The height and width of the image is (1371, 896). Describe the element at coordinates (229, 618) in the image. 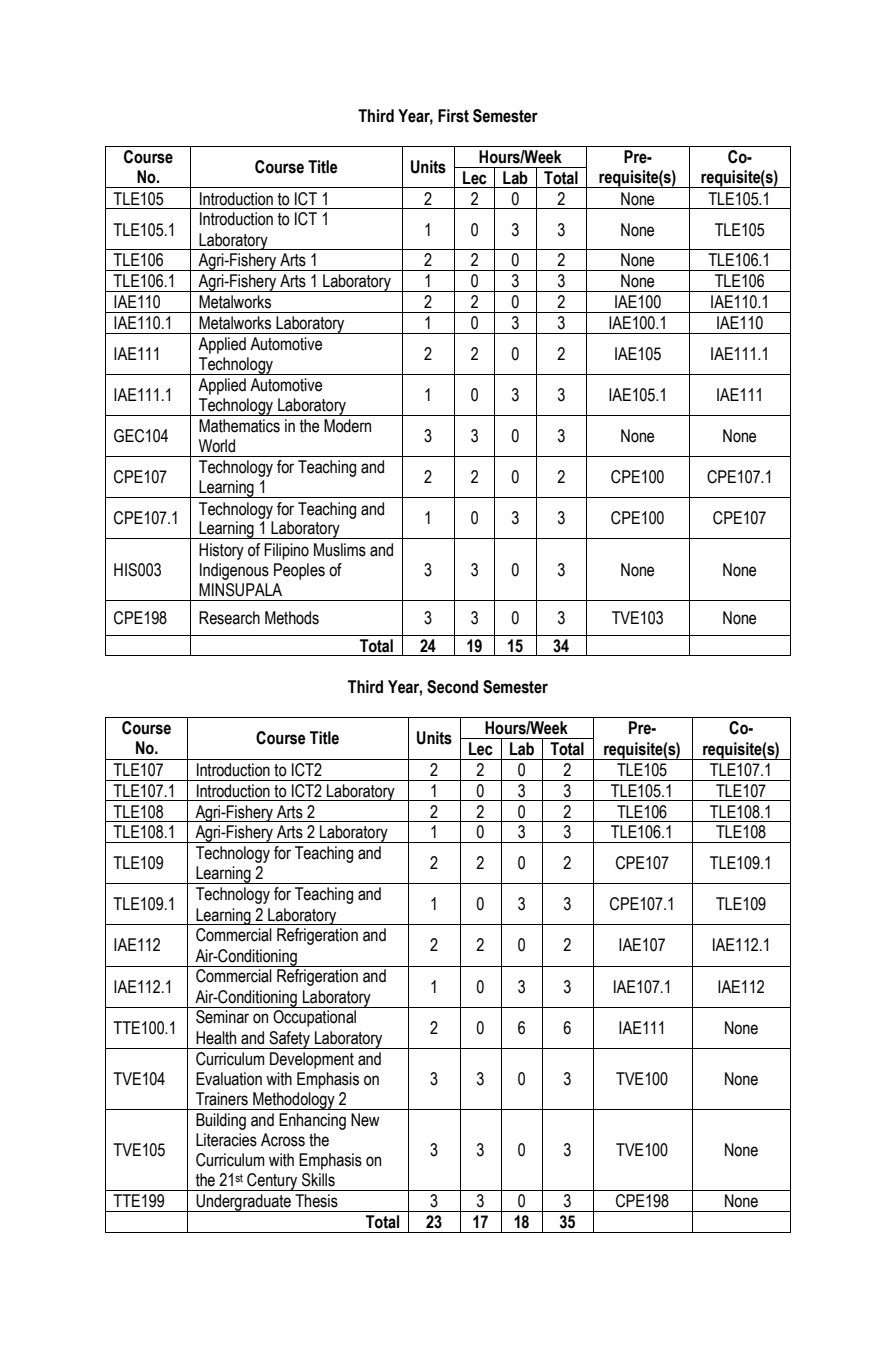

I see `Research` at that location.
